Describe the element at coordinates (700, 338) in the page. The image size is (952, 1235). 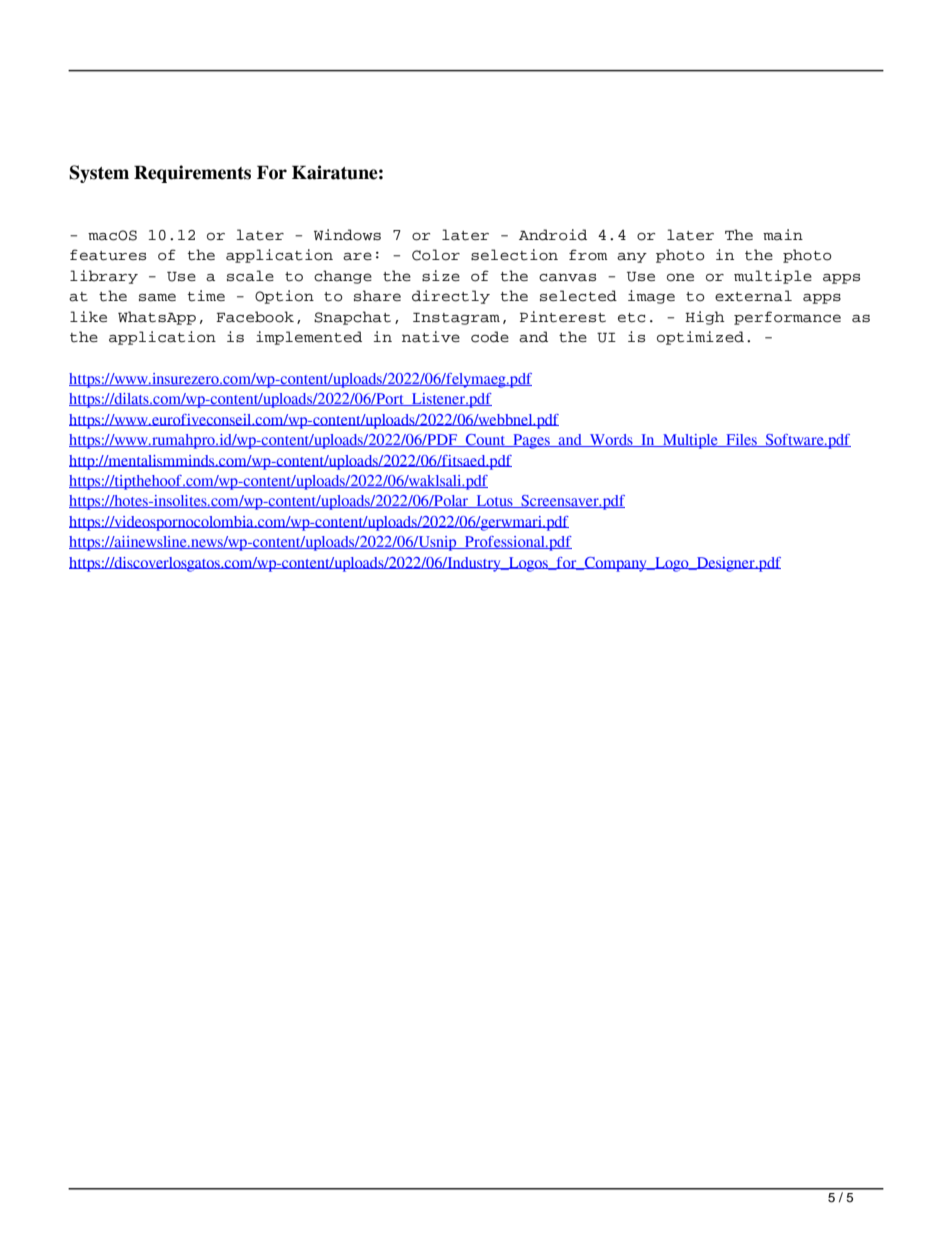
I see `optimized` at that location.
